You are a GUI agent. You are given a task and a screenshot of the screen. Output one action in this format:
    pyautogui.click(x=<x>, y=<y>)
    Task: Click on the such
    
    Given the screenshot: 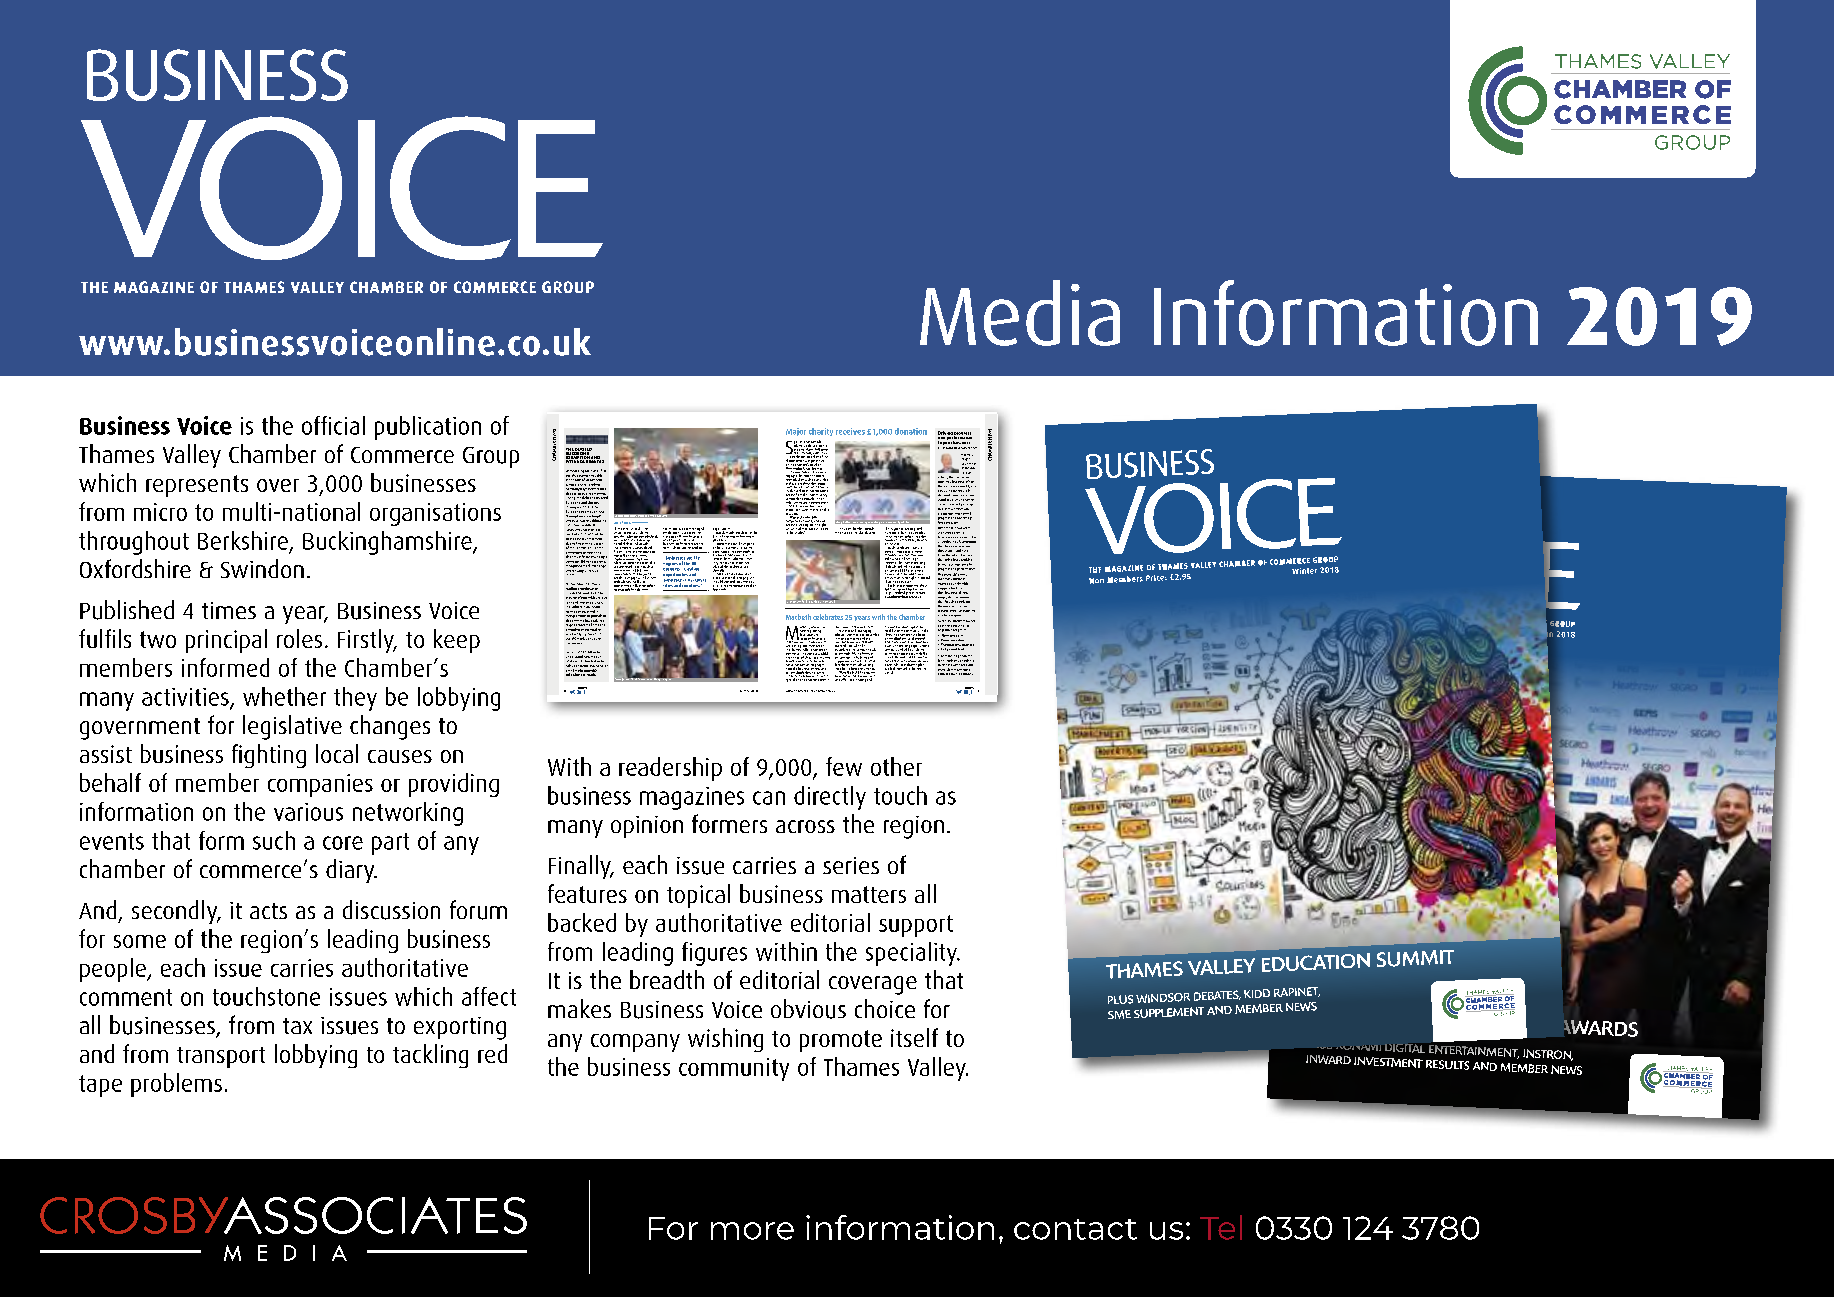 What is the action you would take?
    pyautogui.click(x=274, y=840)
